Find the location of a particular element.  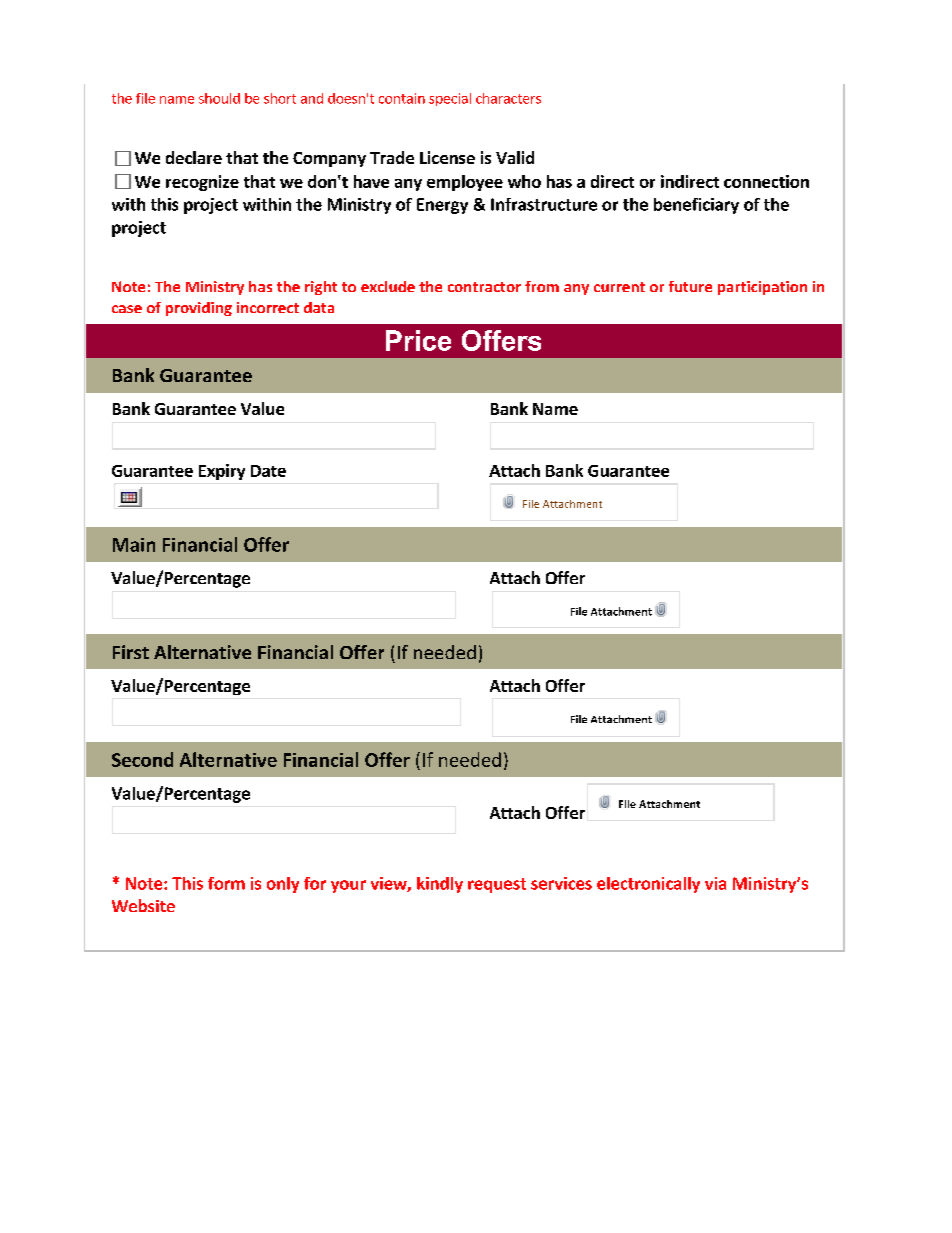

connection is located at coordinates (766, 181).
